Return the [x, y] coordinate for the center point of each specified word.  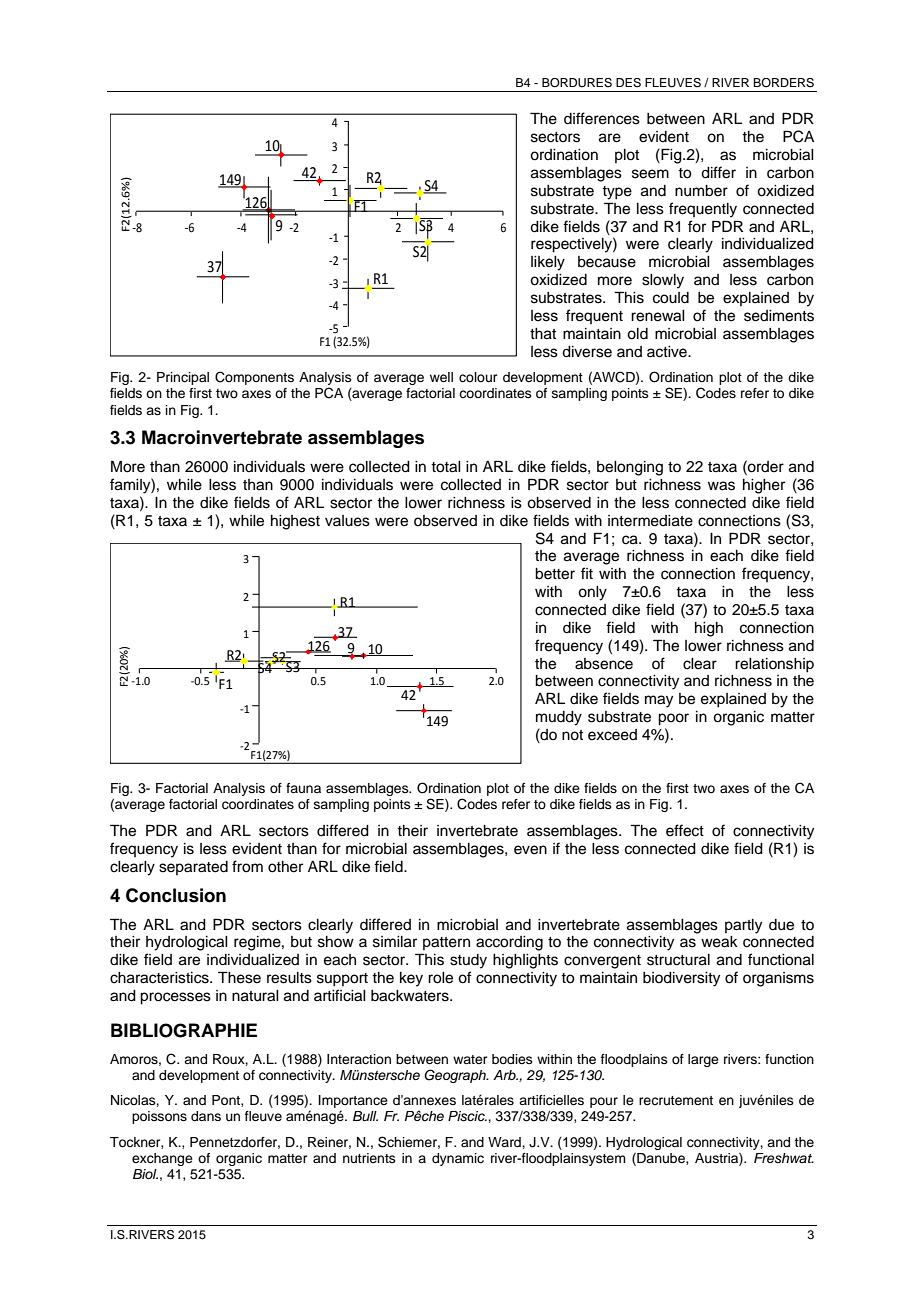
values [347, 521]
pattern [446, 943]
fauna [303, 788]
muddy [559, 718]
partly [743, 926]
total [446, 467]
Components [254, 378]
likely [548, 263]
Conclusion [176, 895]
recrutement [676, 1100]
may [659, 701]
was [721, 486]
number [701, 191]
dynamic [458, 1159]
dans [206, 1116]
